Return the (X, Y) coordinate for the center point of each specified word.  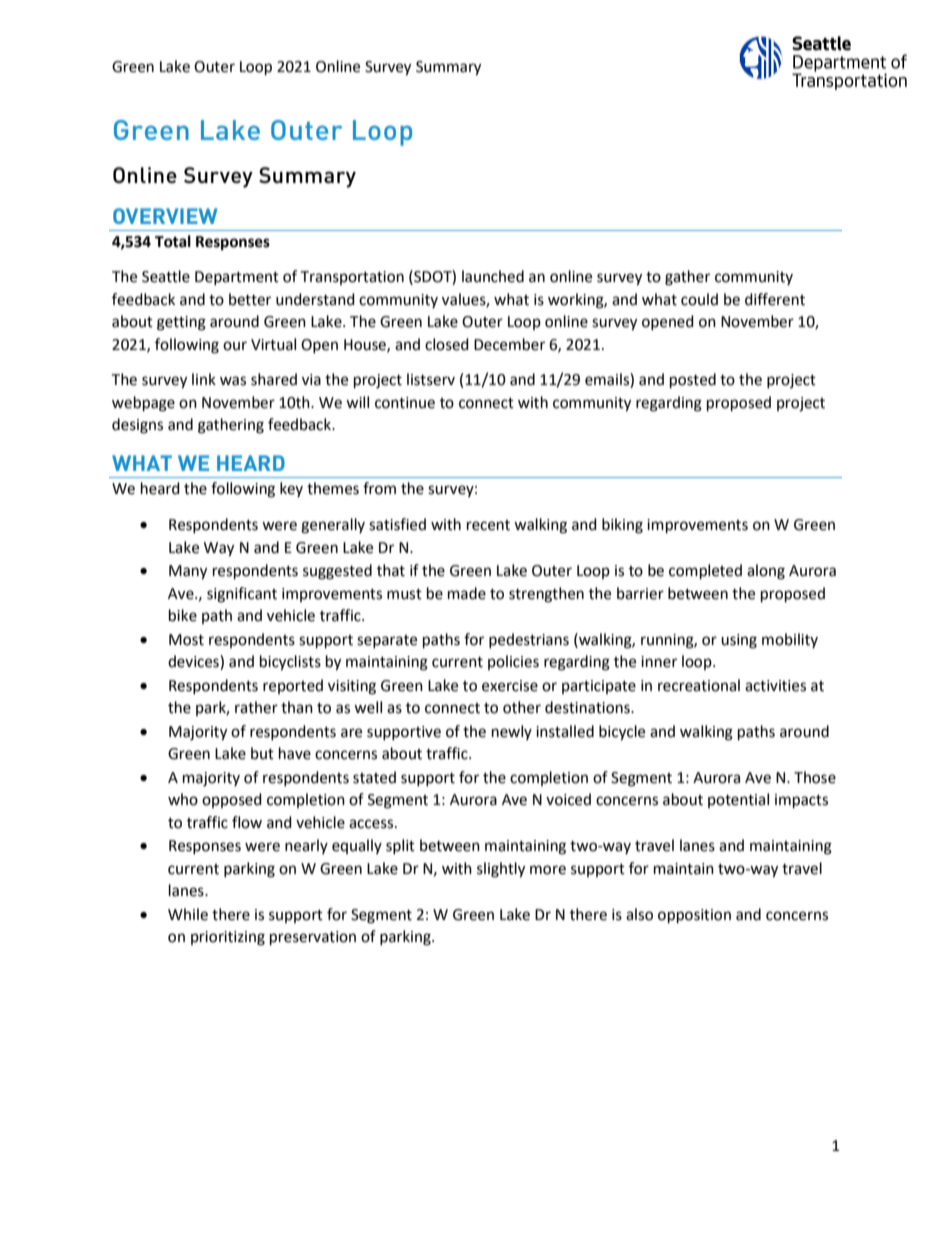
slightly (501, 870)
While (188, 914)
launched (493, 276)
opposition (694, 916)
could (699, 299)
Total (173, 241)
